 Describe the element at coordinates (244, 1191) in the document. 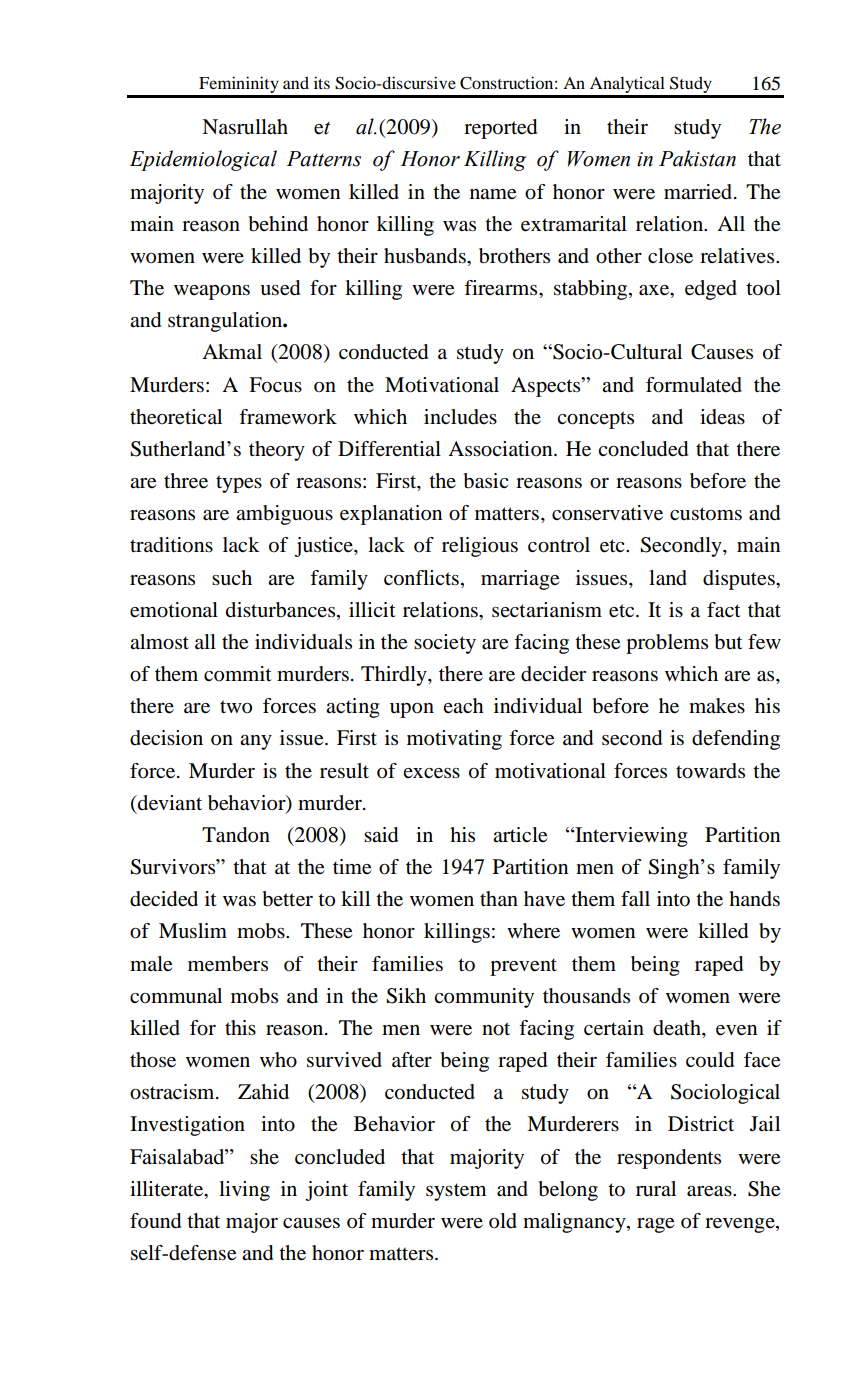

I see `living` at that location.
